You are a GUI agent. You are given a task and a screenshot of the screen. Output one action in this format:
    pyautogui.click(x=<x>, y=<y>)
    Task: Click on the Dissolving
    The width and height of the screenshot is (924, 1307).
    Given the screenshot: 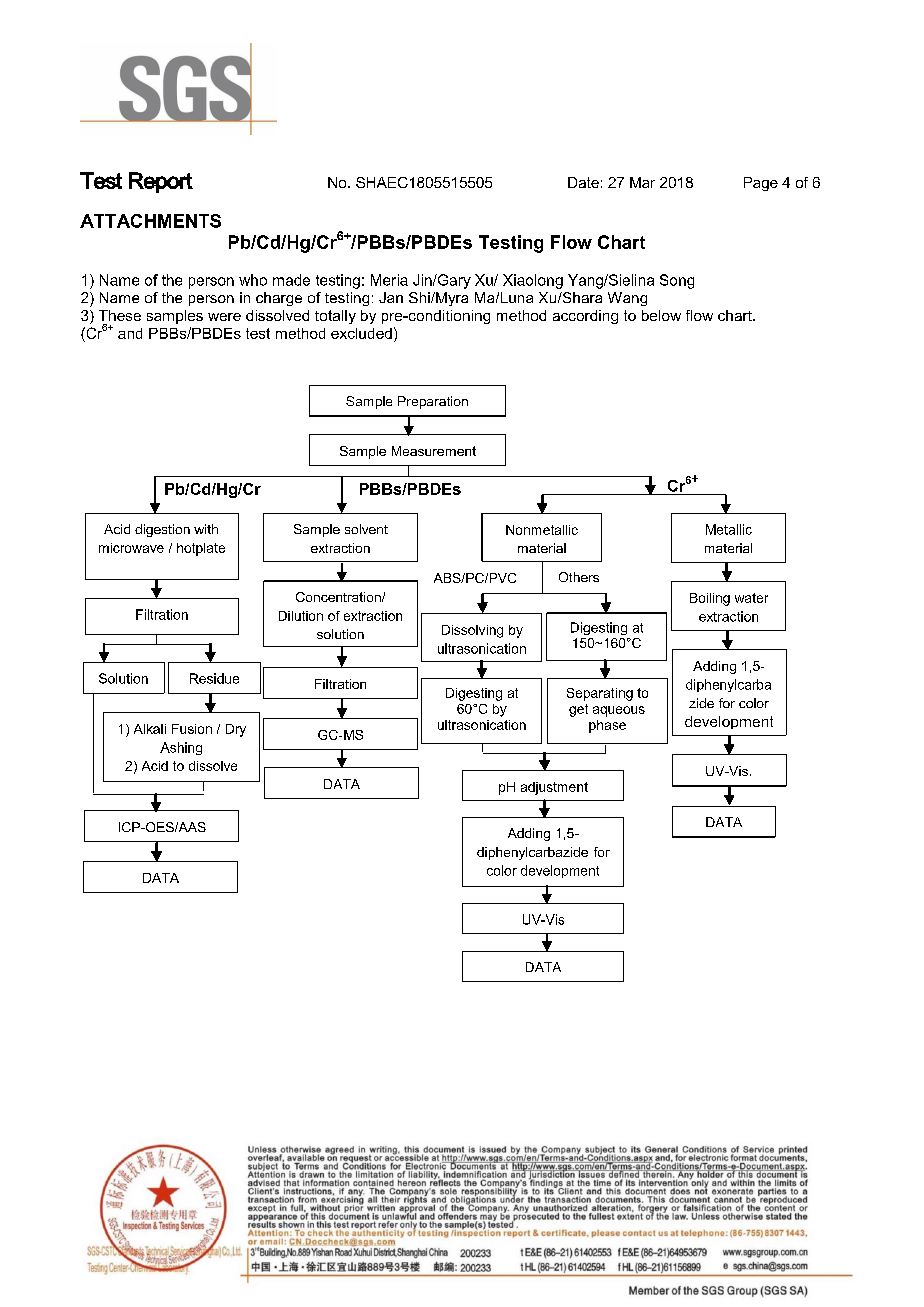 What is the action you would take?
    pyautogui.click(x=472, y=631)
